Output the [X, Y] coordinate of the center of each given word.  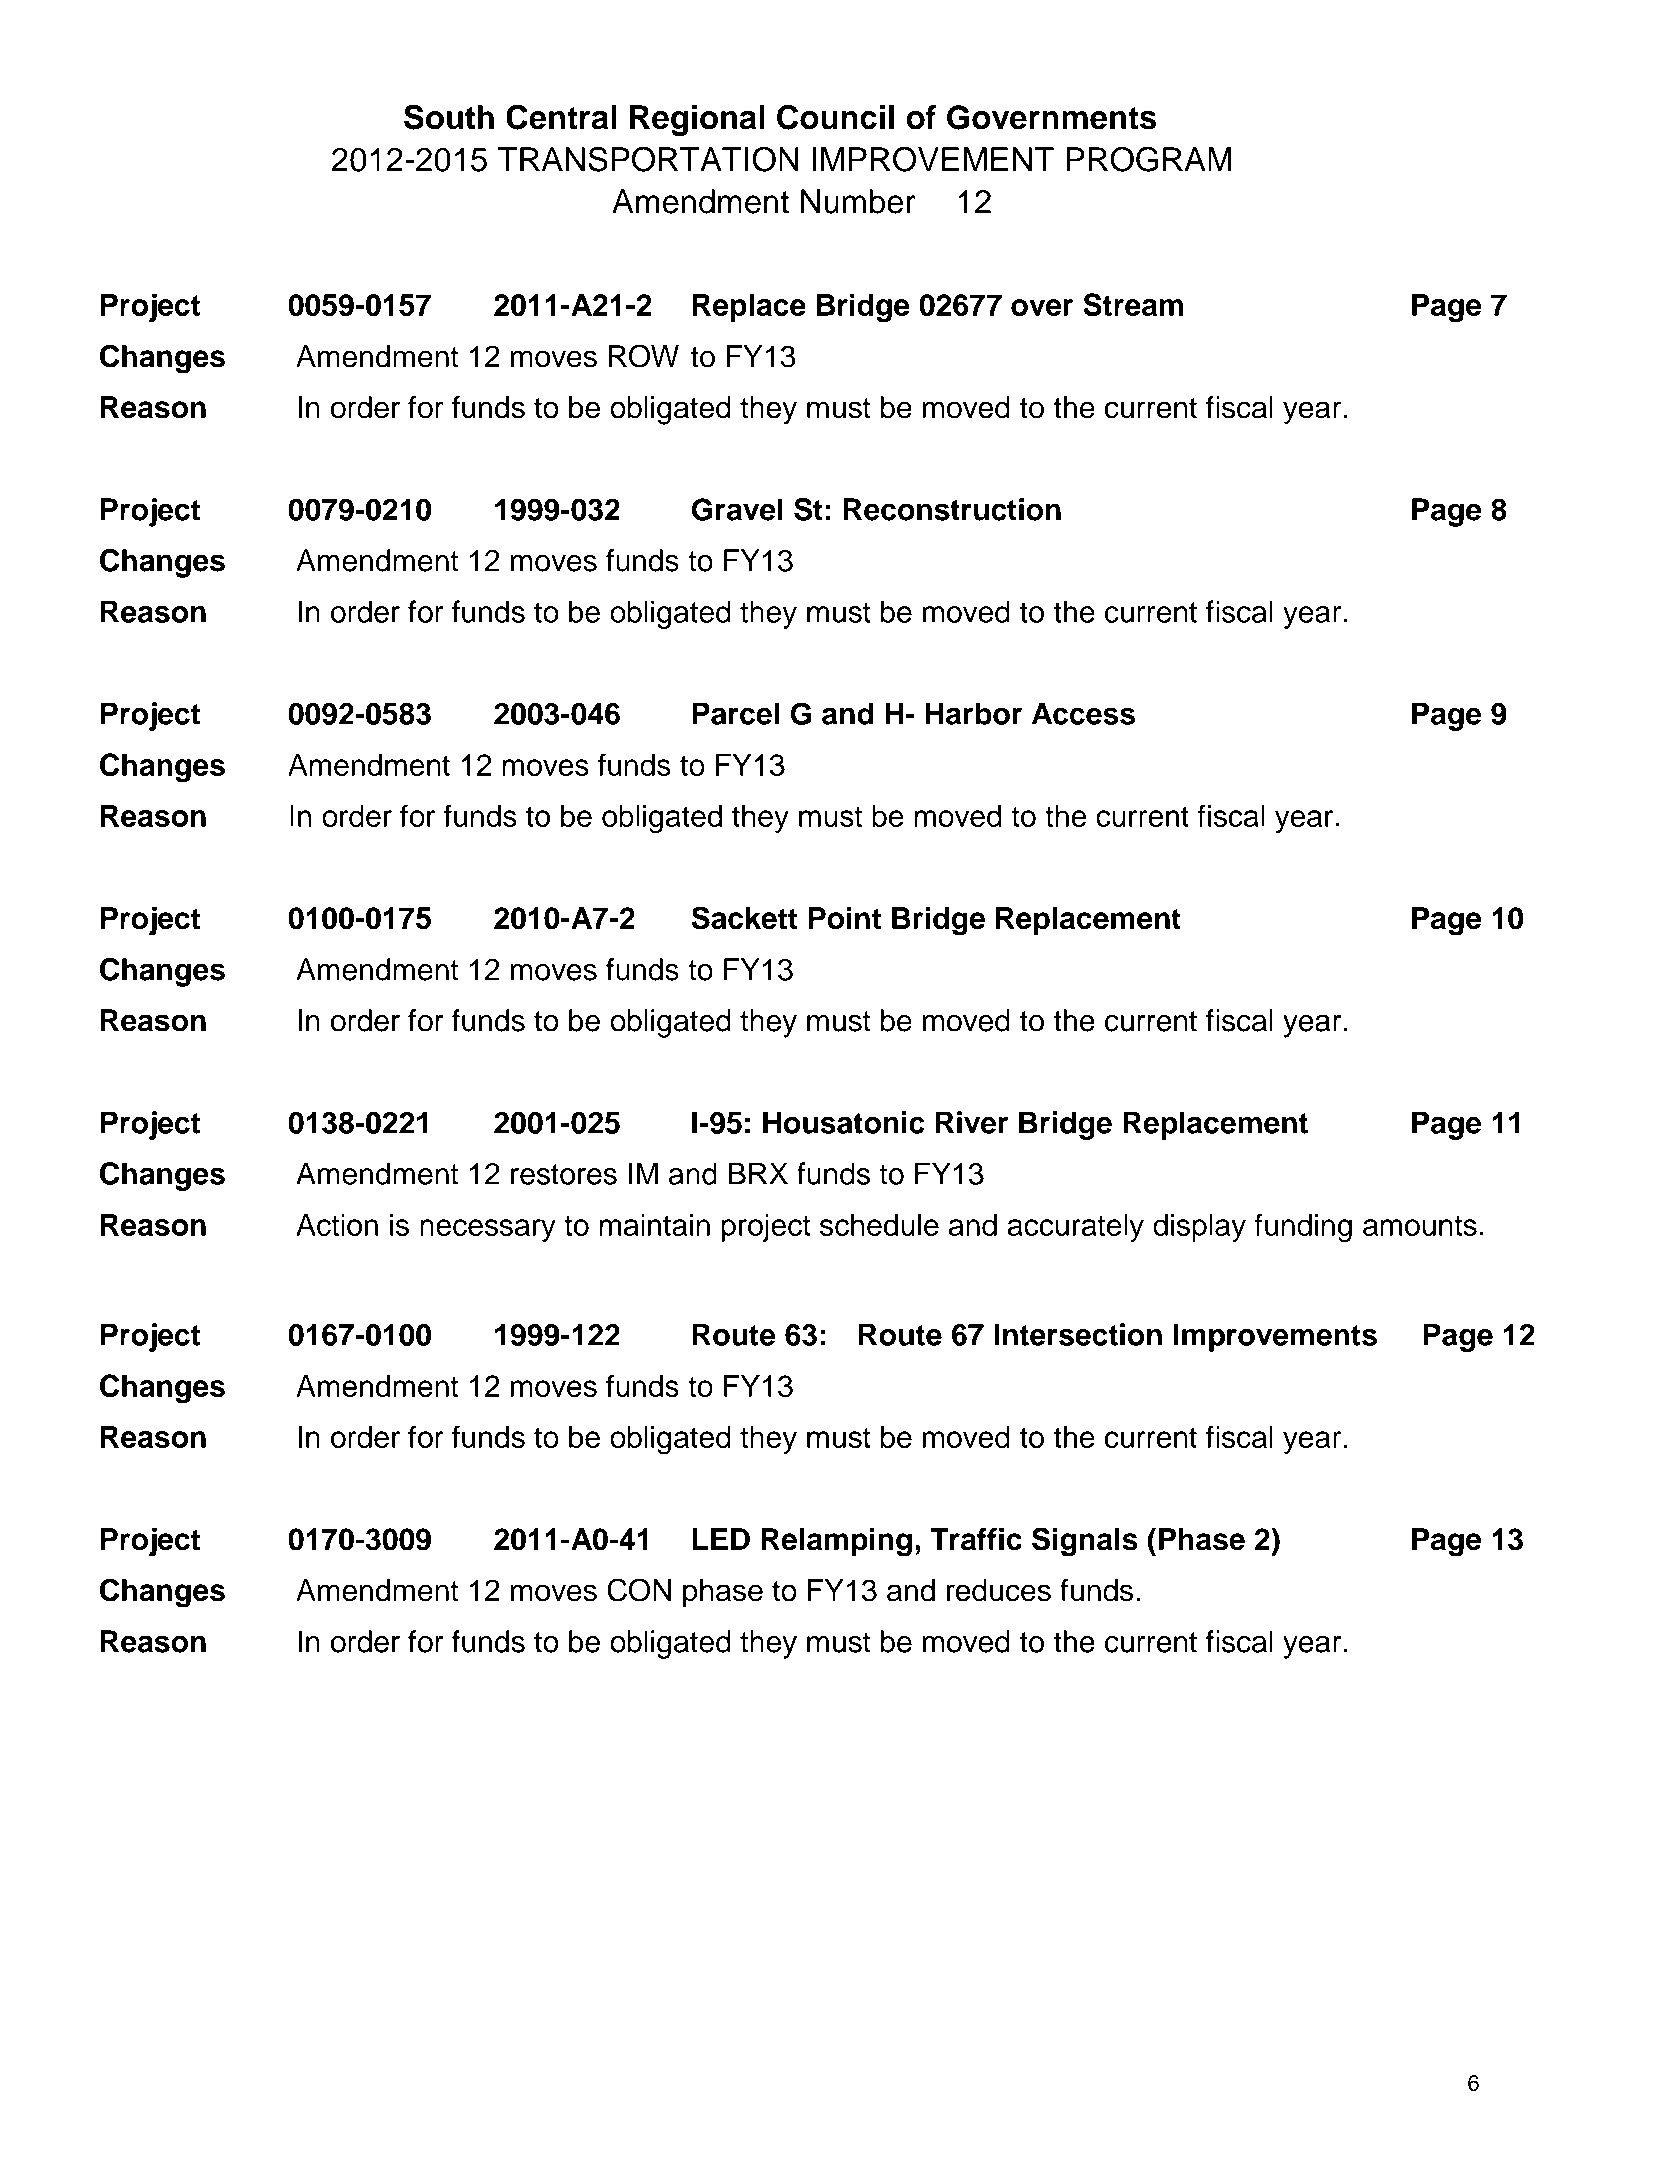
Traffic [976, 1539]
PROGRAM [1148, 159]
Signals [1085, 1542]
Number [858, 201]
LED [721, 1539]
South [449, 117]
